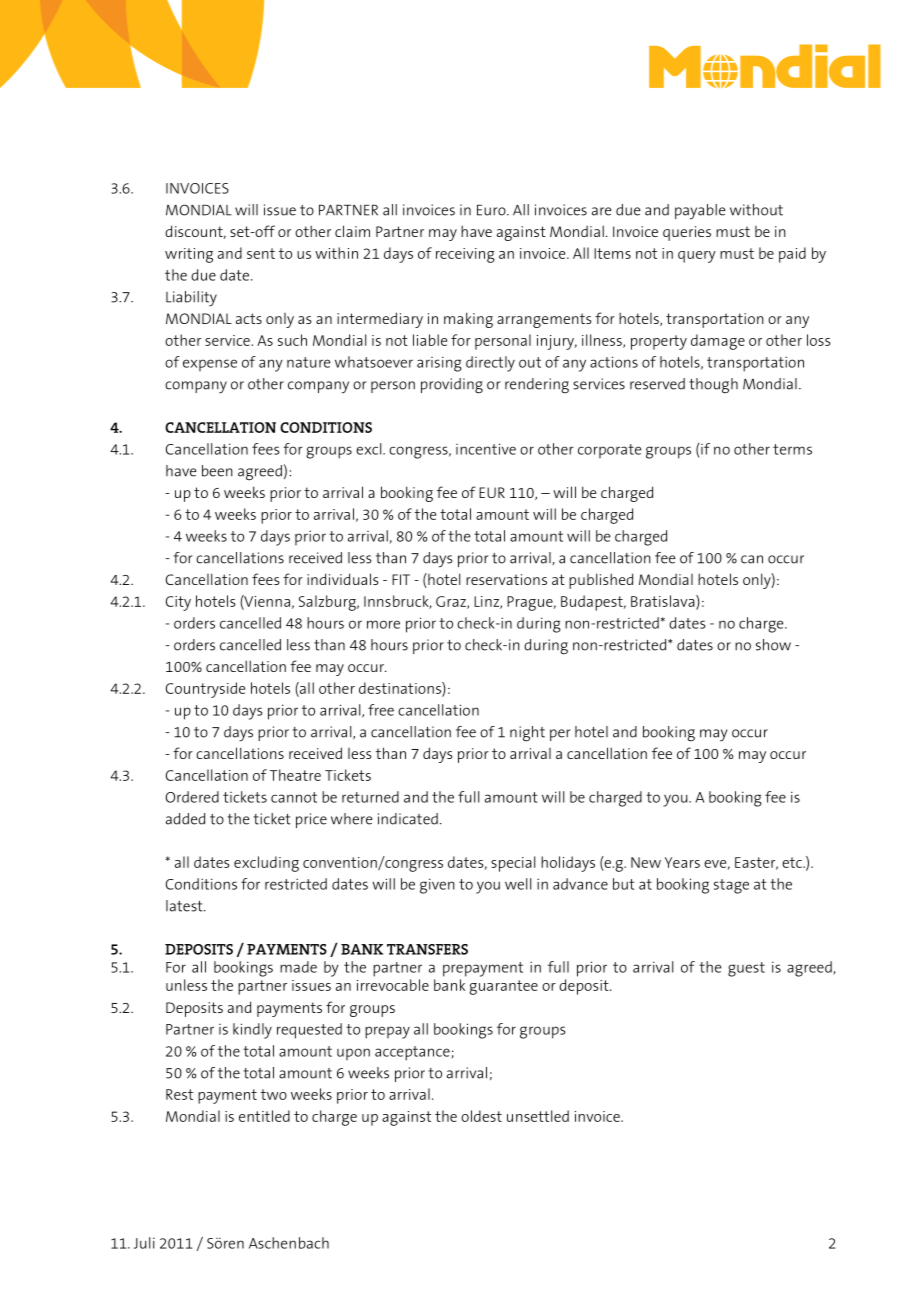 The width and height of the image is (924, 1308). What do you see at coordinates (518, 884) in the image?
I see `well` at bounding box center [518, 884].
